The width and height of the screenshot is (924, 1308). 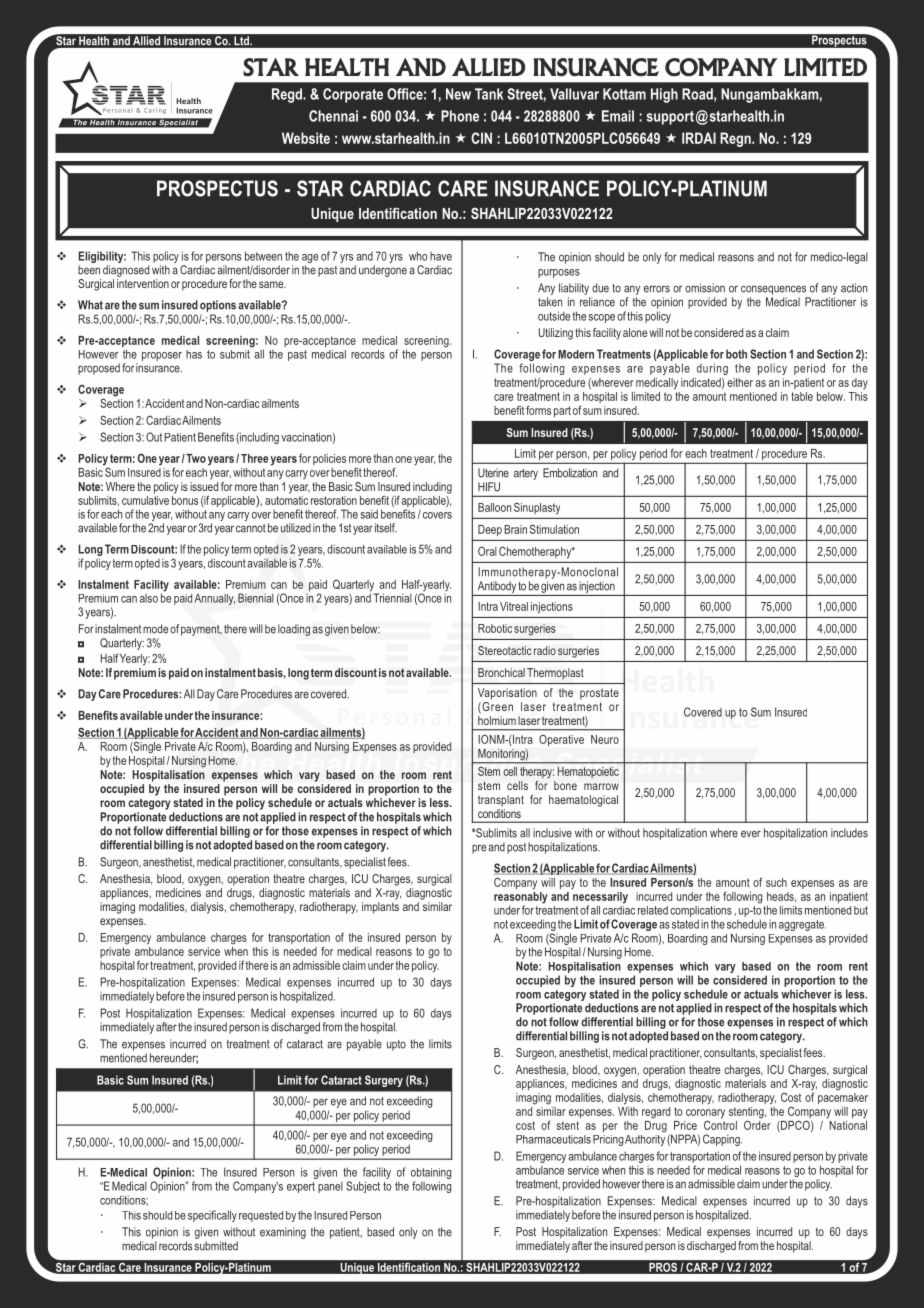 What do you see at coordinates (195, 458) in the screenshot?
I see `Two` at bounding box center [195, 458].
